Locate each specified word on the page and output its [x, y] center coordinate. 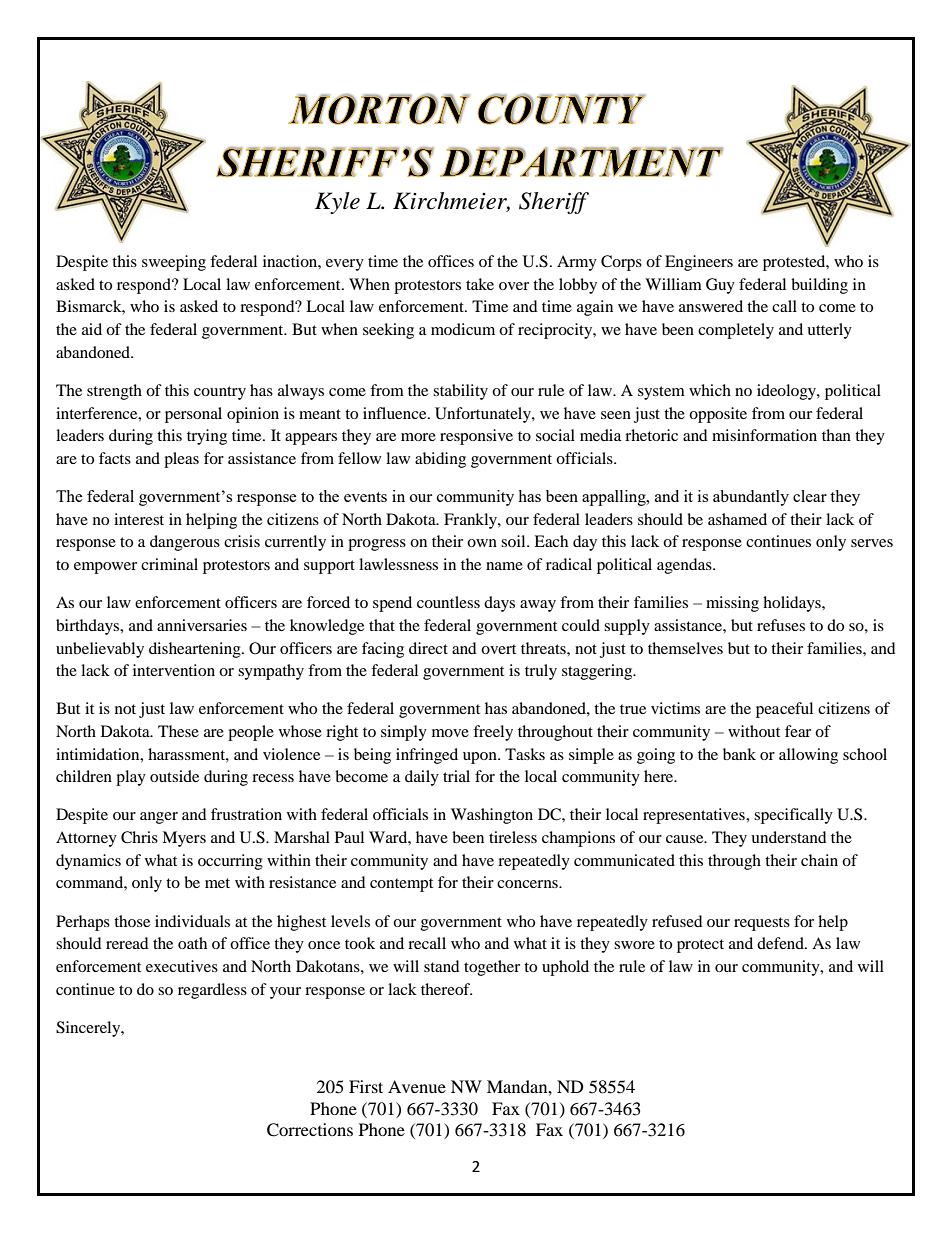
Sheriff [554, 203]
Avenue [417, 1086]
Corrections [310, 1130]
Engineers [699, 263]
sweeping [174, 263]
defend [781, 943]
